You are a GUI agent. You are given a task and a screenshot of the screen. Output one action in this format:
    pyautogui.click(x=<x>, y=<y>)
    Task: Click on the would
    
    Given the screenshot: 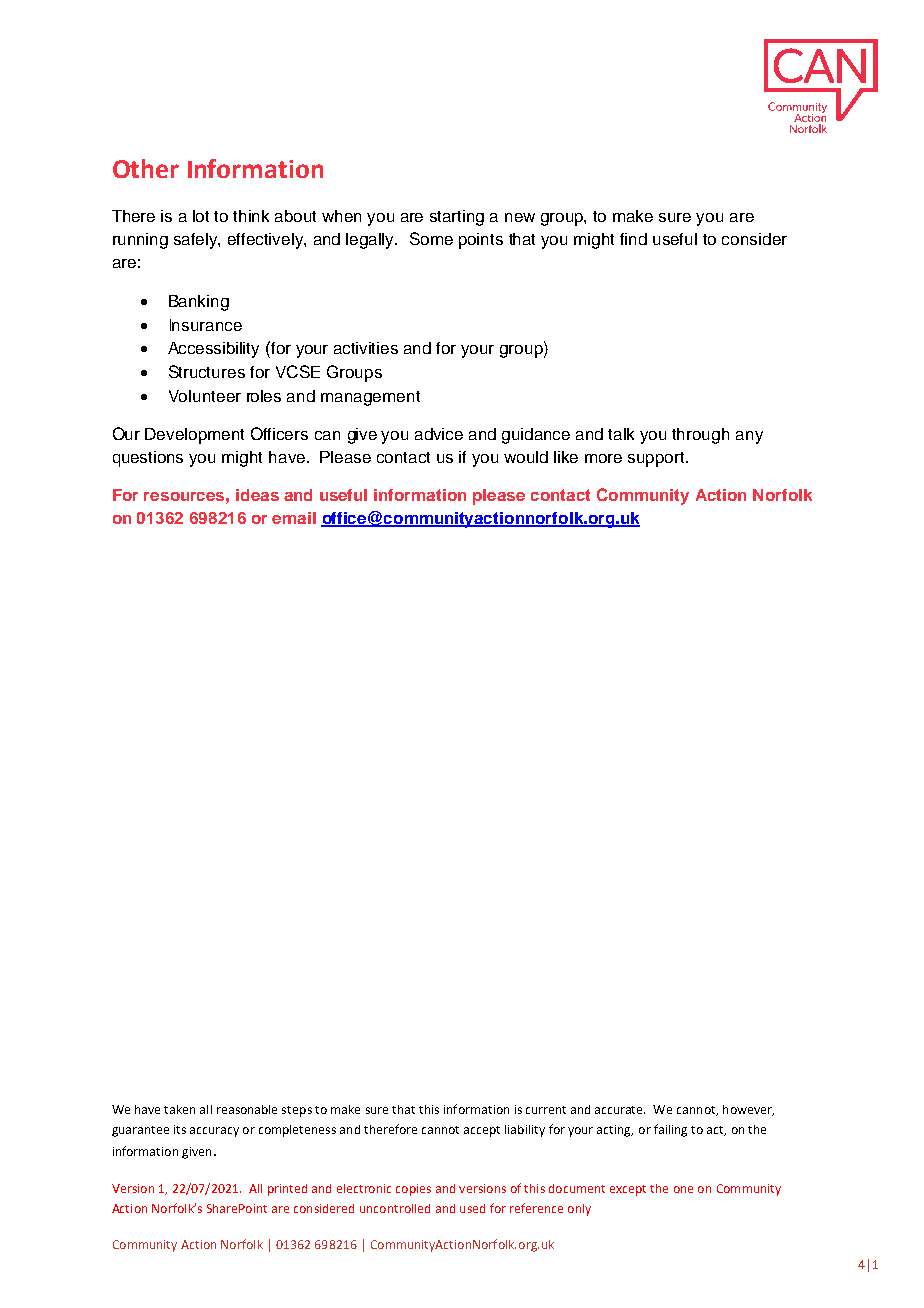 What is the action you would take?
    pyautogui.click(x=526, y=457)
